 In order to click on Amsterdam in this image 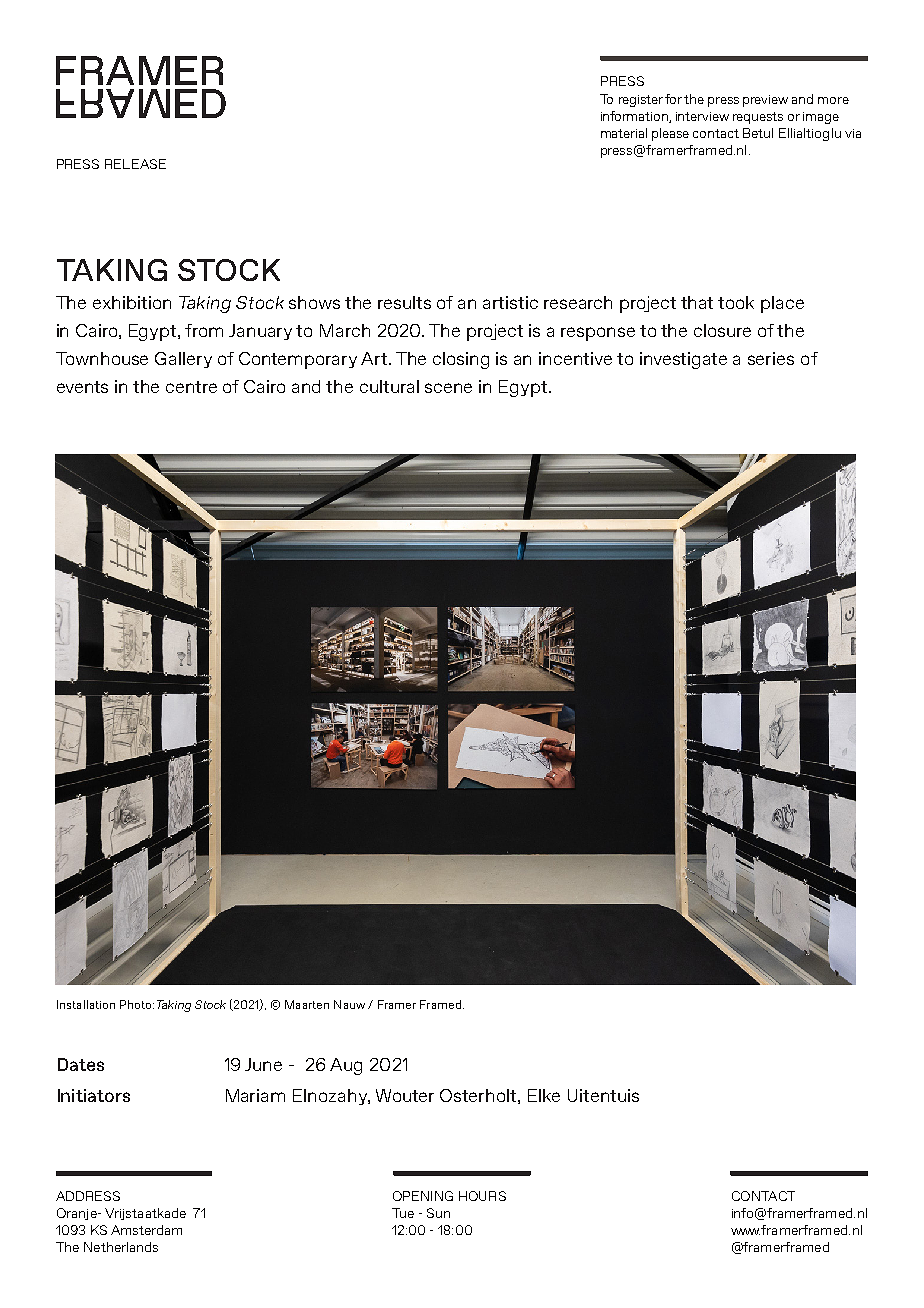, I will do `click(146, 1230)`.
